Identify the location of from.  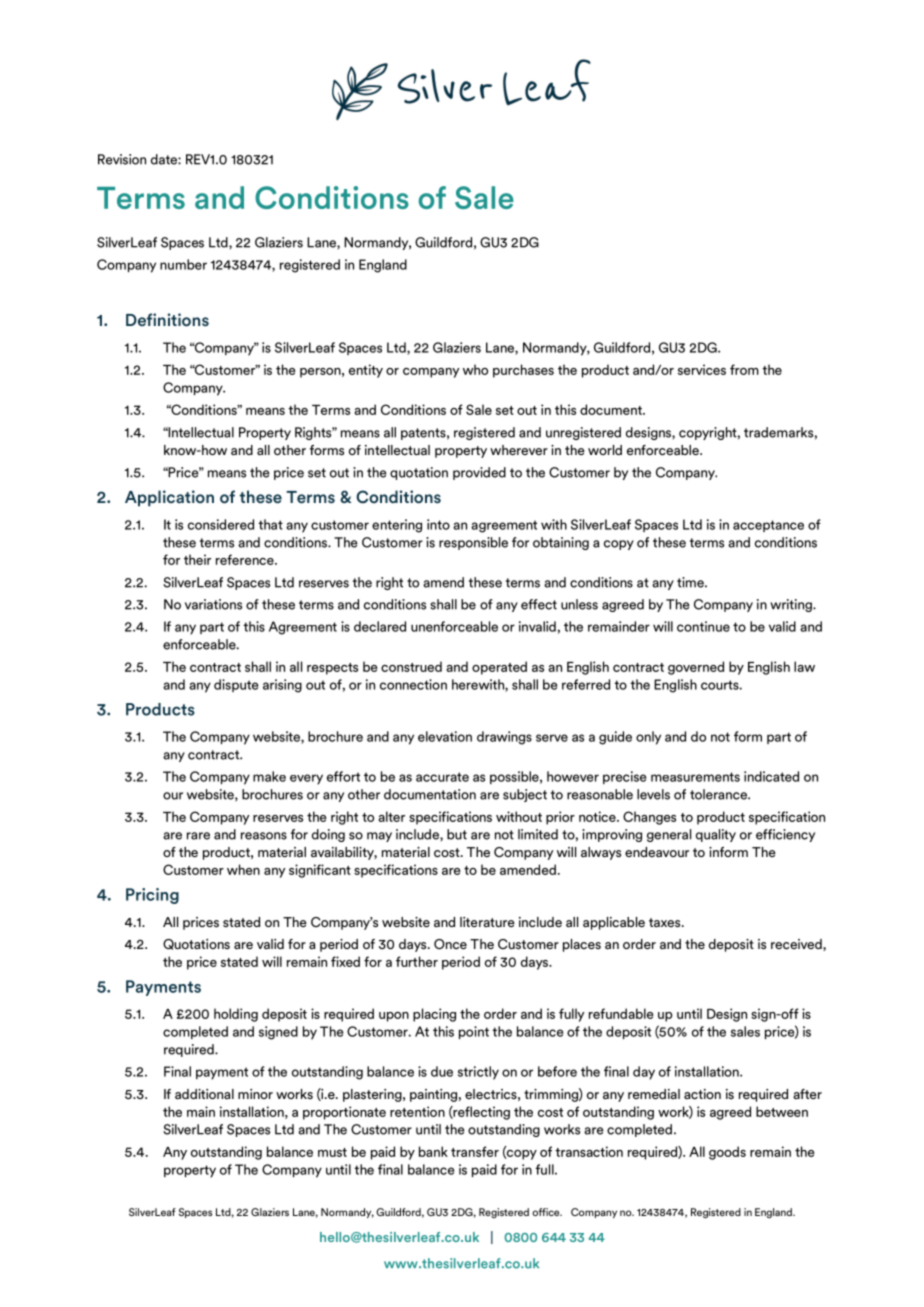
(744, 369).
